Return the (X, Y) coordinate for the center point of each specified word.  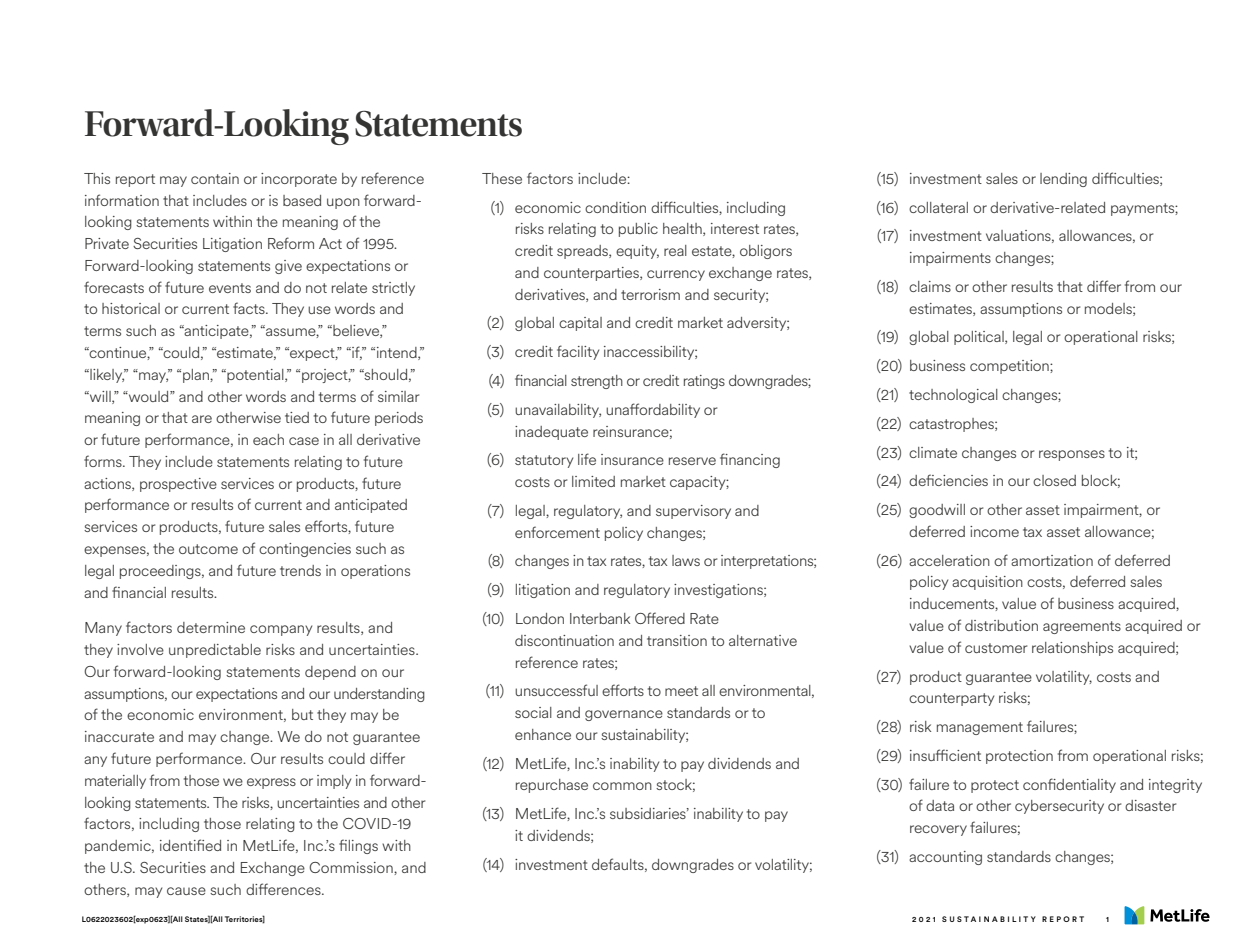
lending (1063, 180)
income (994, 531)
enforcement (557, 532)
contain (215, 178)
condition (615, 207)
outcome (208, 549)
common (622, 786)
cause (186, 891)
